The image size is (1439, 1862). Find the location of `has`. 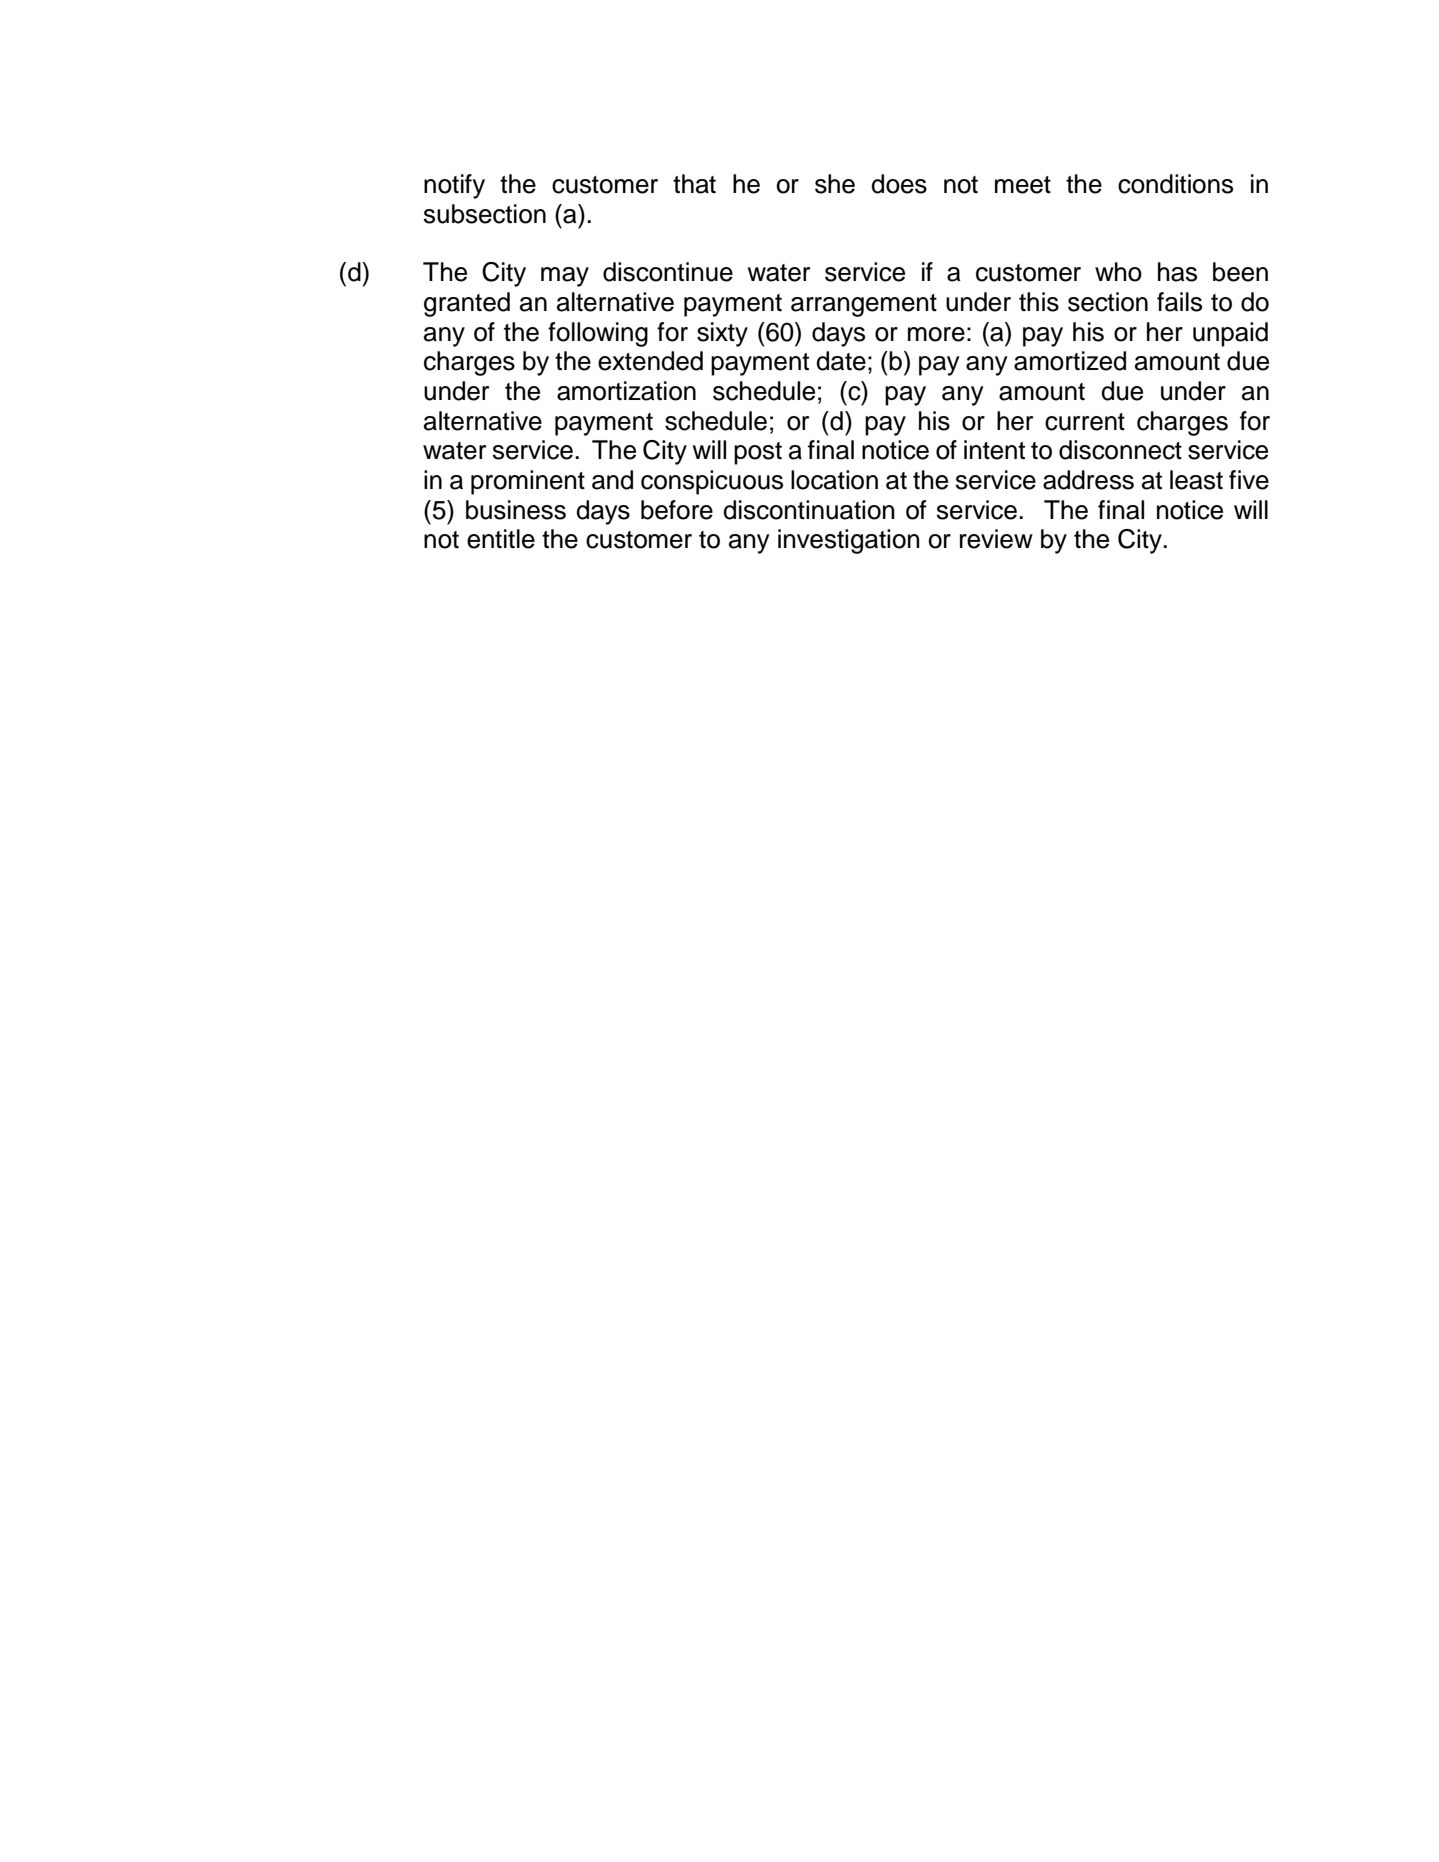

has is located at coordinates (1177, 272).
